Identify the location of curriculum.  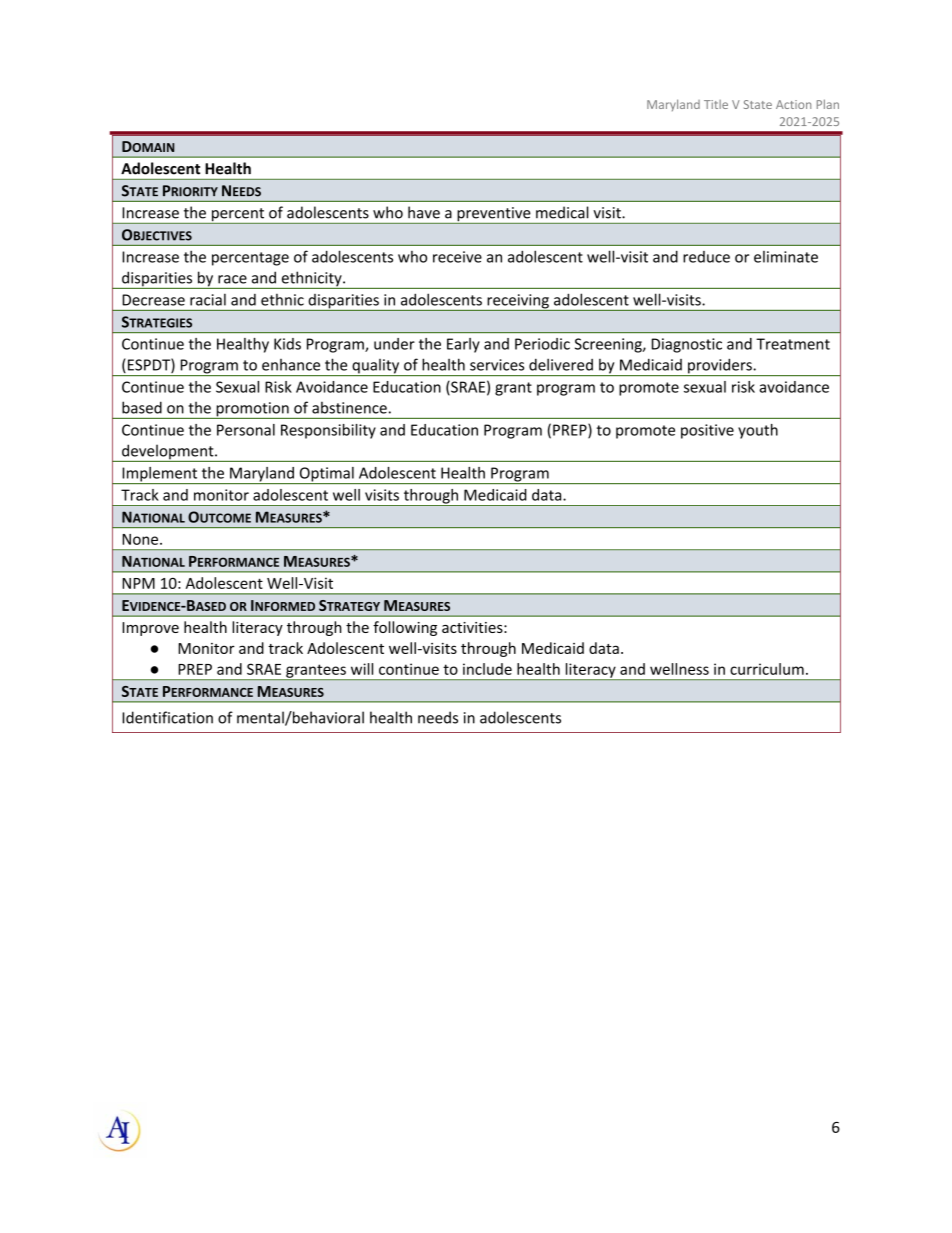
(767, 669).
